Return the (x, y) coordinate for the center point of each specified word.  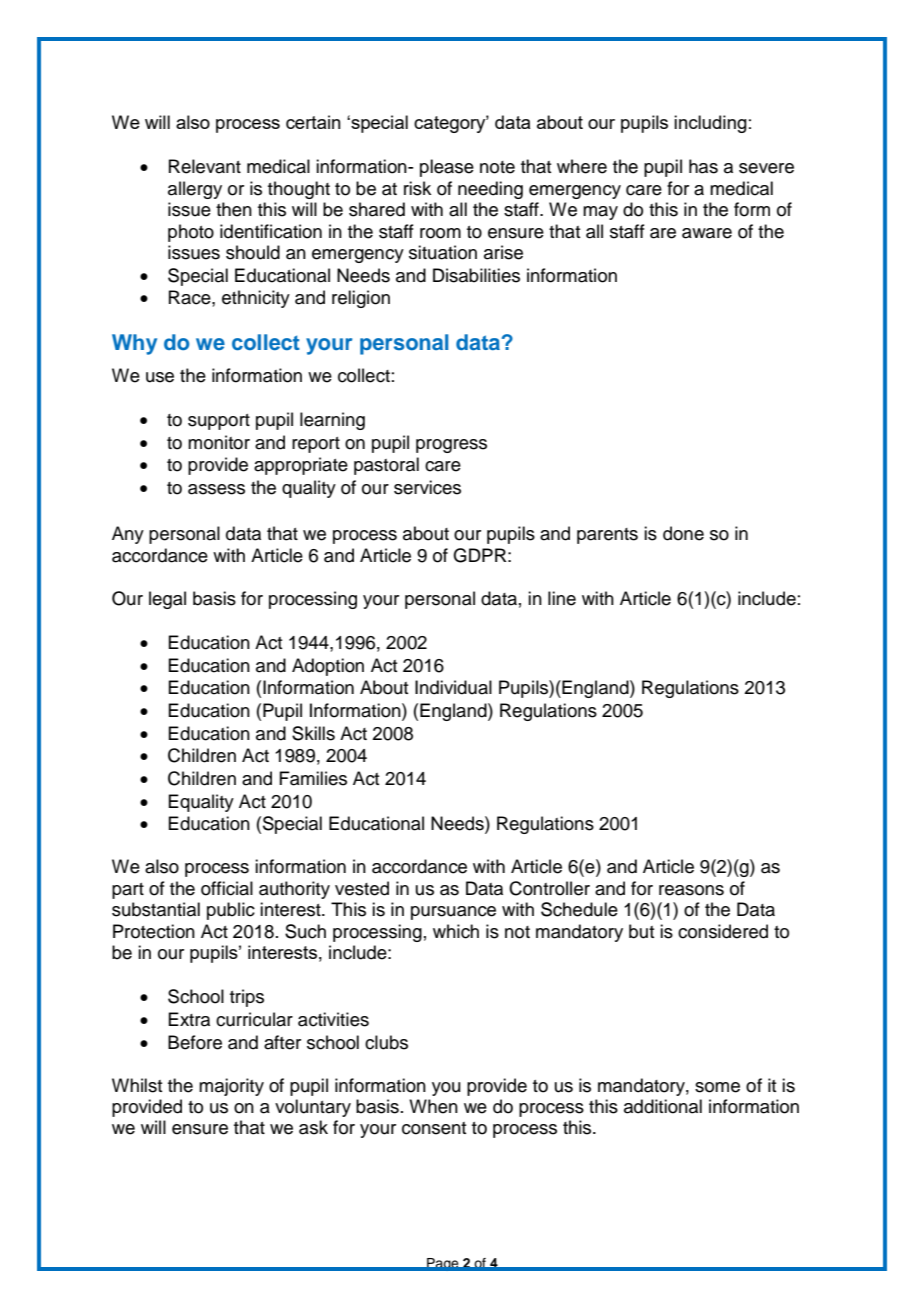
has (703, 166)
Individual (453, 687)
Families (313, 778)
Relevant (205, 166)
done (683, 533)
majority (231, 1087)
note (497, 167)
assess (216, 489)
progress (451, 446)
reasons (691, 890)
